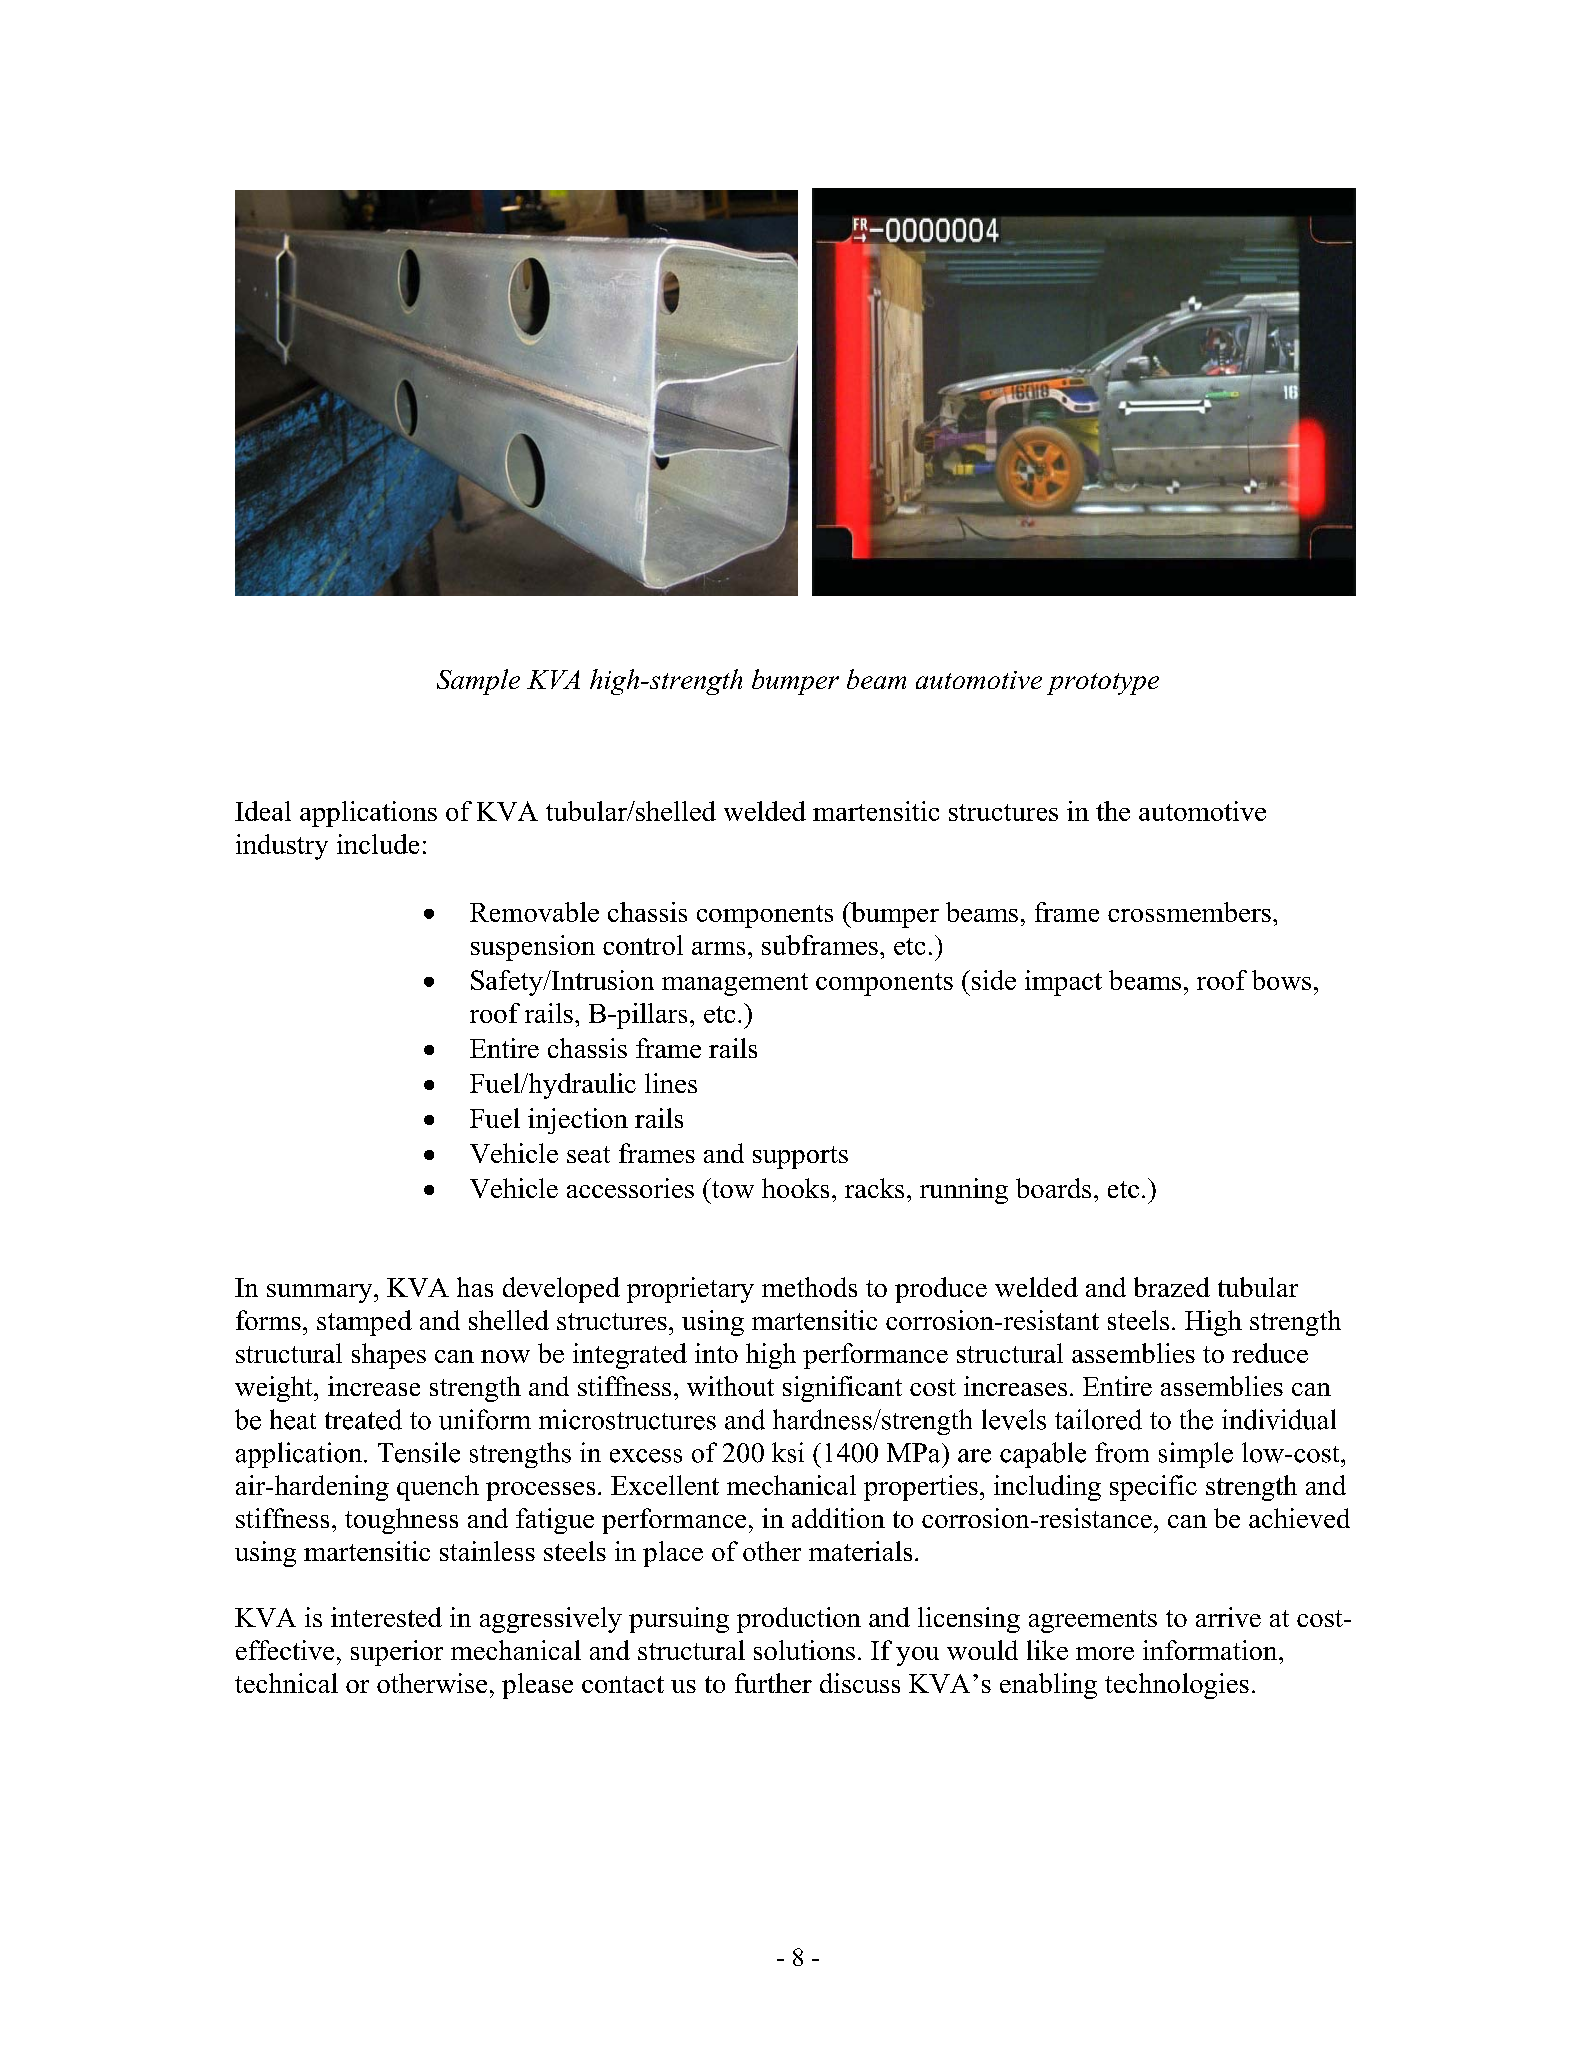 The image size is (1596, 2066). What do you see at coordinates (386, 1617) in the screenshot?
I see `interested` at bounding box center [386, 1617].
